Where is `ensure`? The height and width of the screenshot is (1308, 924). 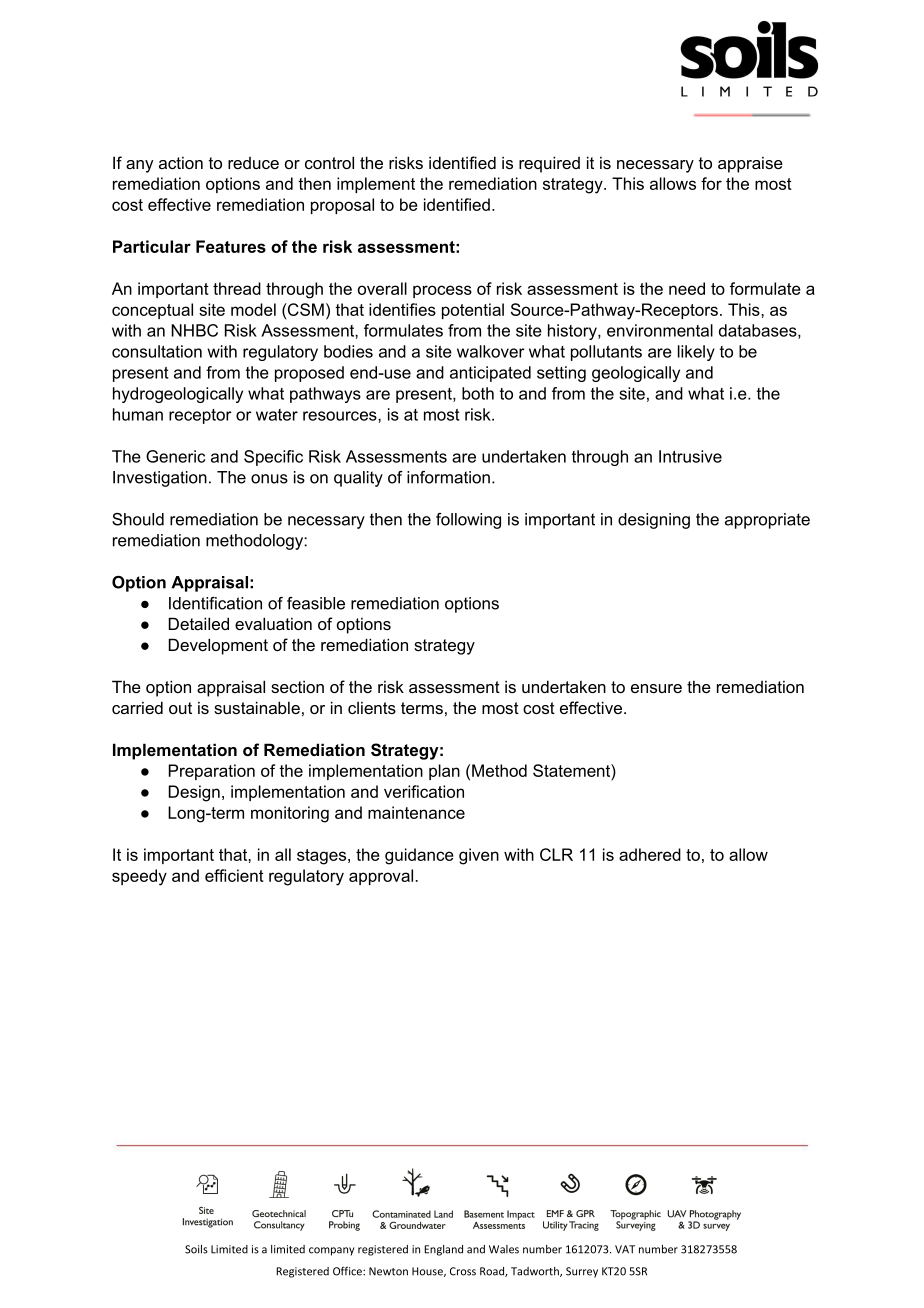
ensure is located at coordinates (656, 688).
